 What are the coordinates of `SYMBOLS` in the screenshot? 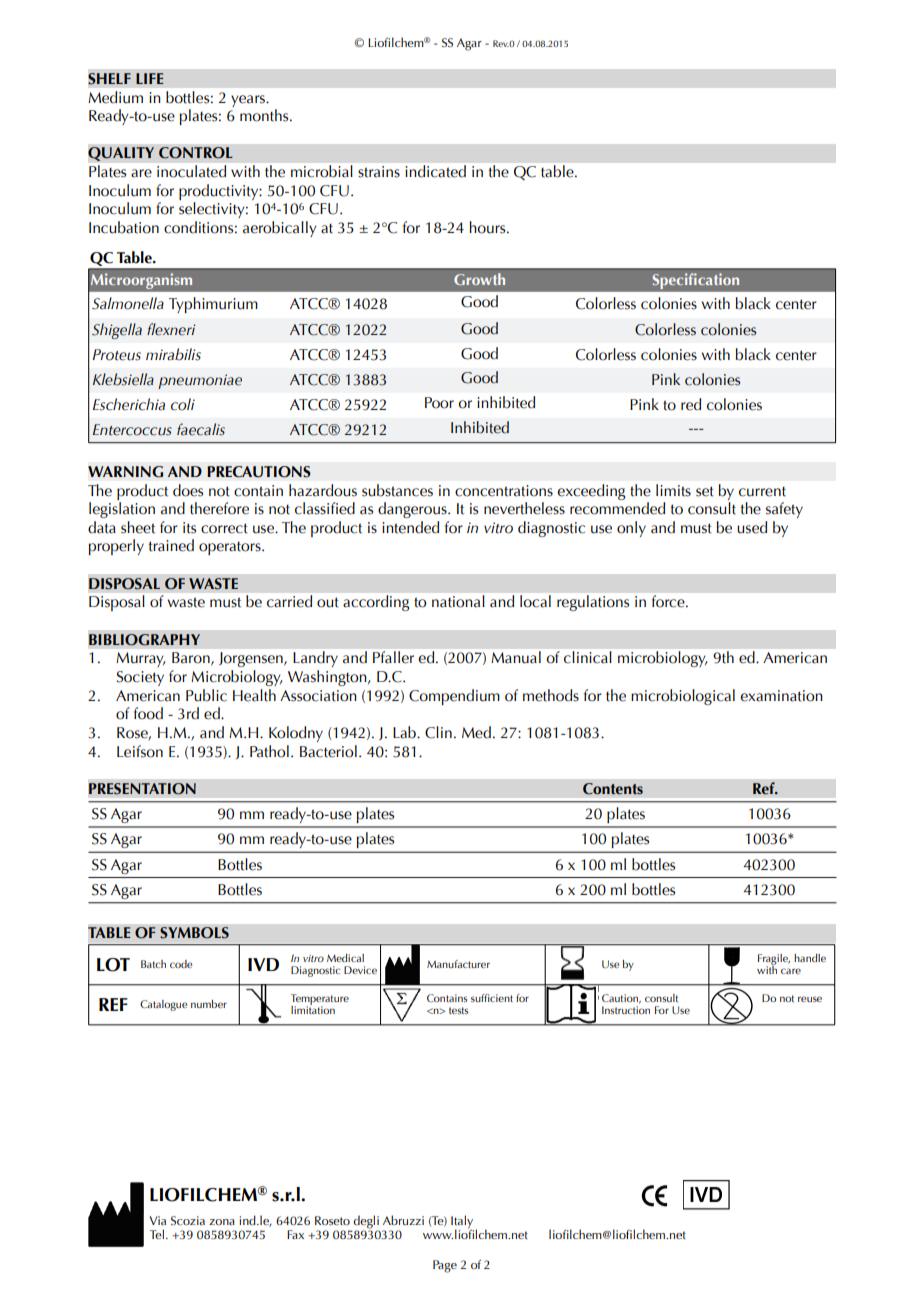 It's located at (194, 933).
